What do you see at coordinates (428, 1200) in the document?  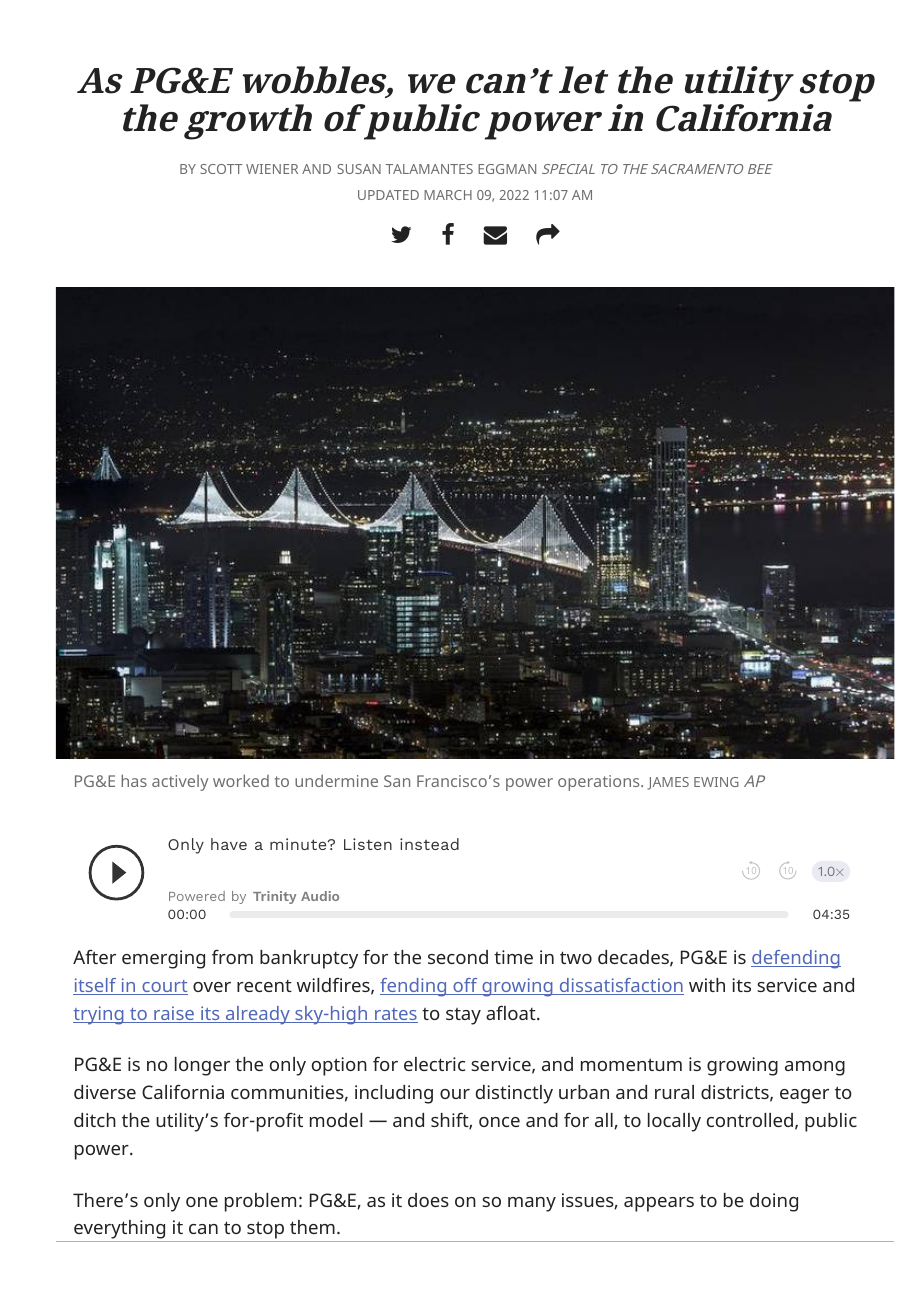 I see `does` at bounding box center [428, 1200].
